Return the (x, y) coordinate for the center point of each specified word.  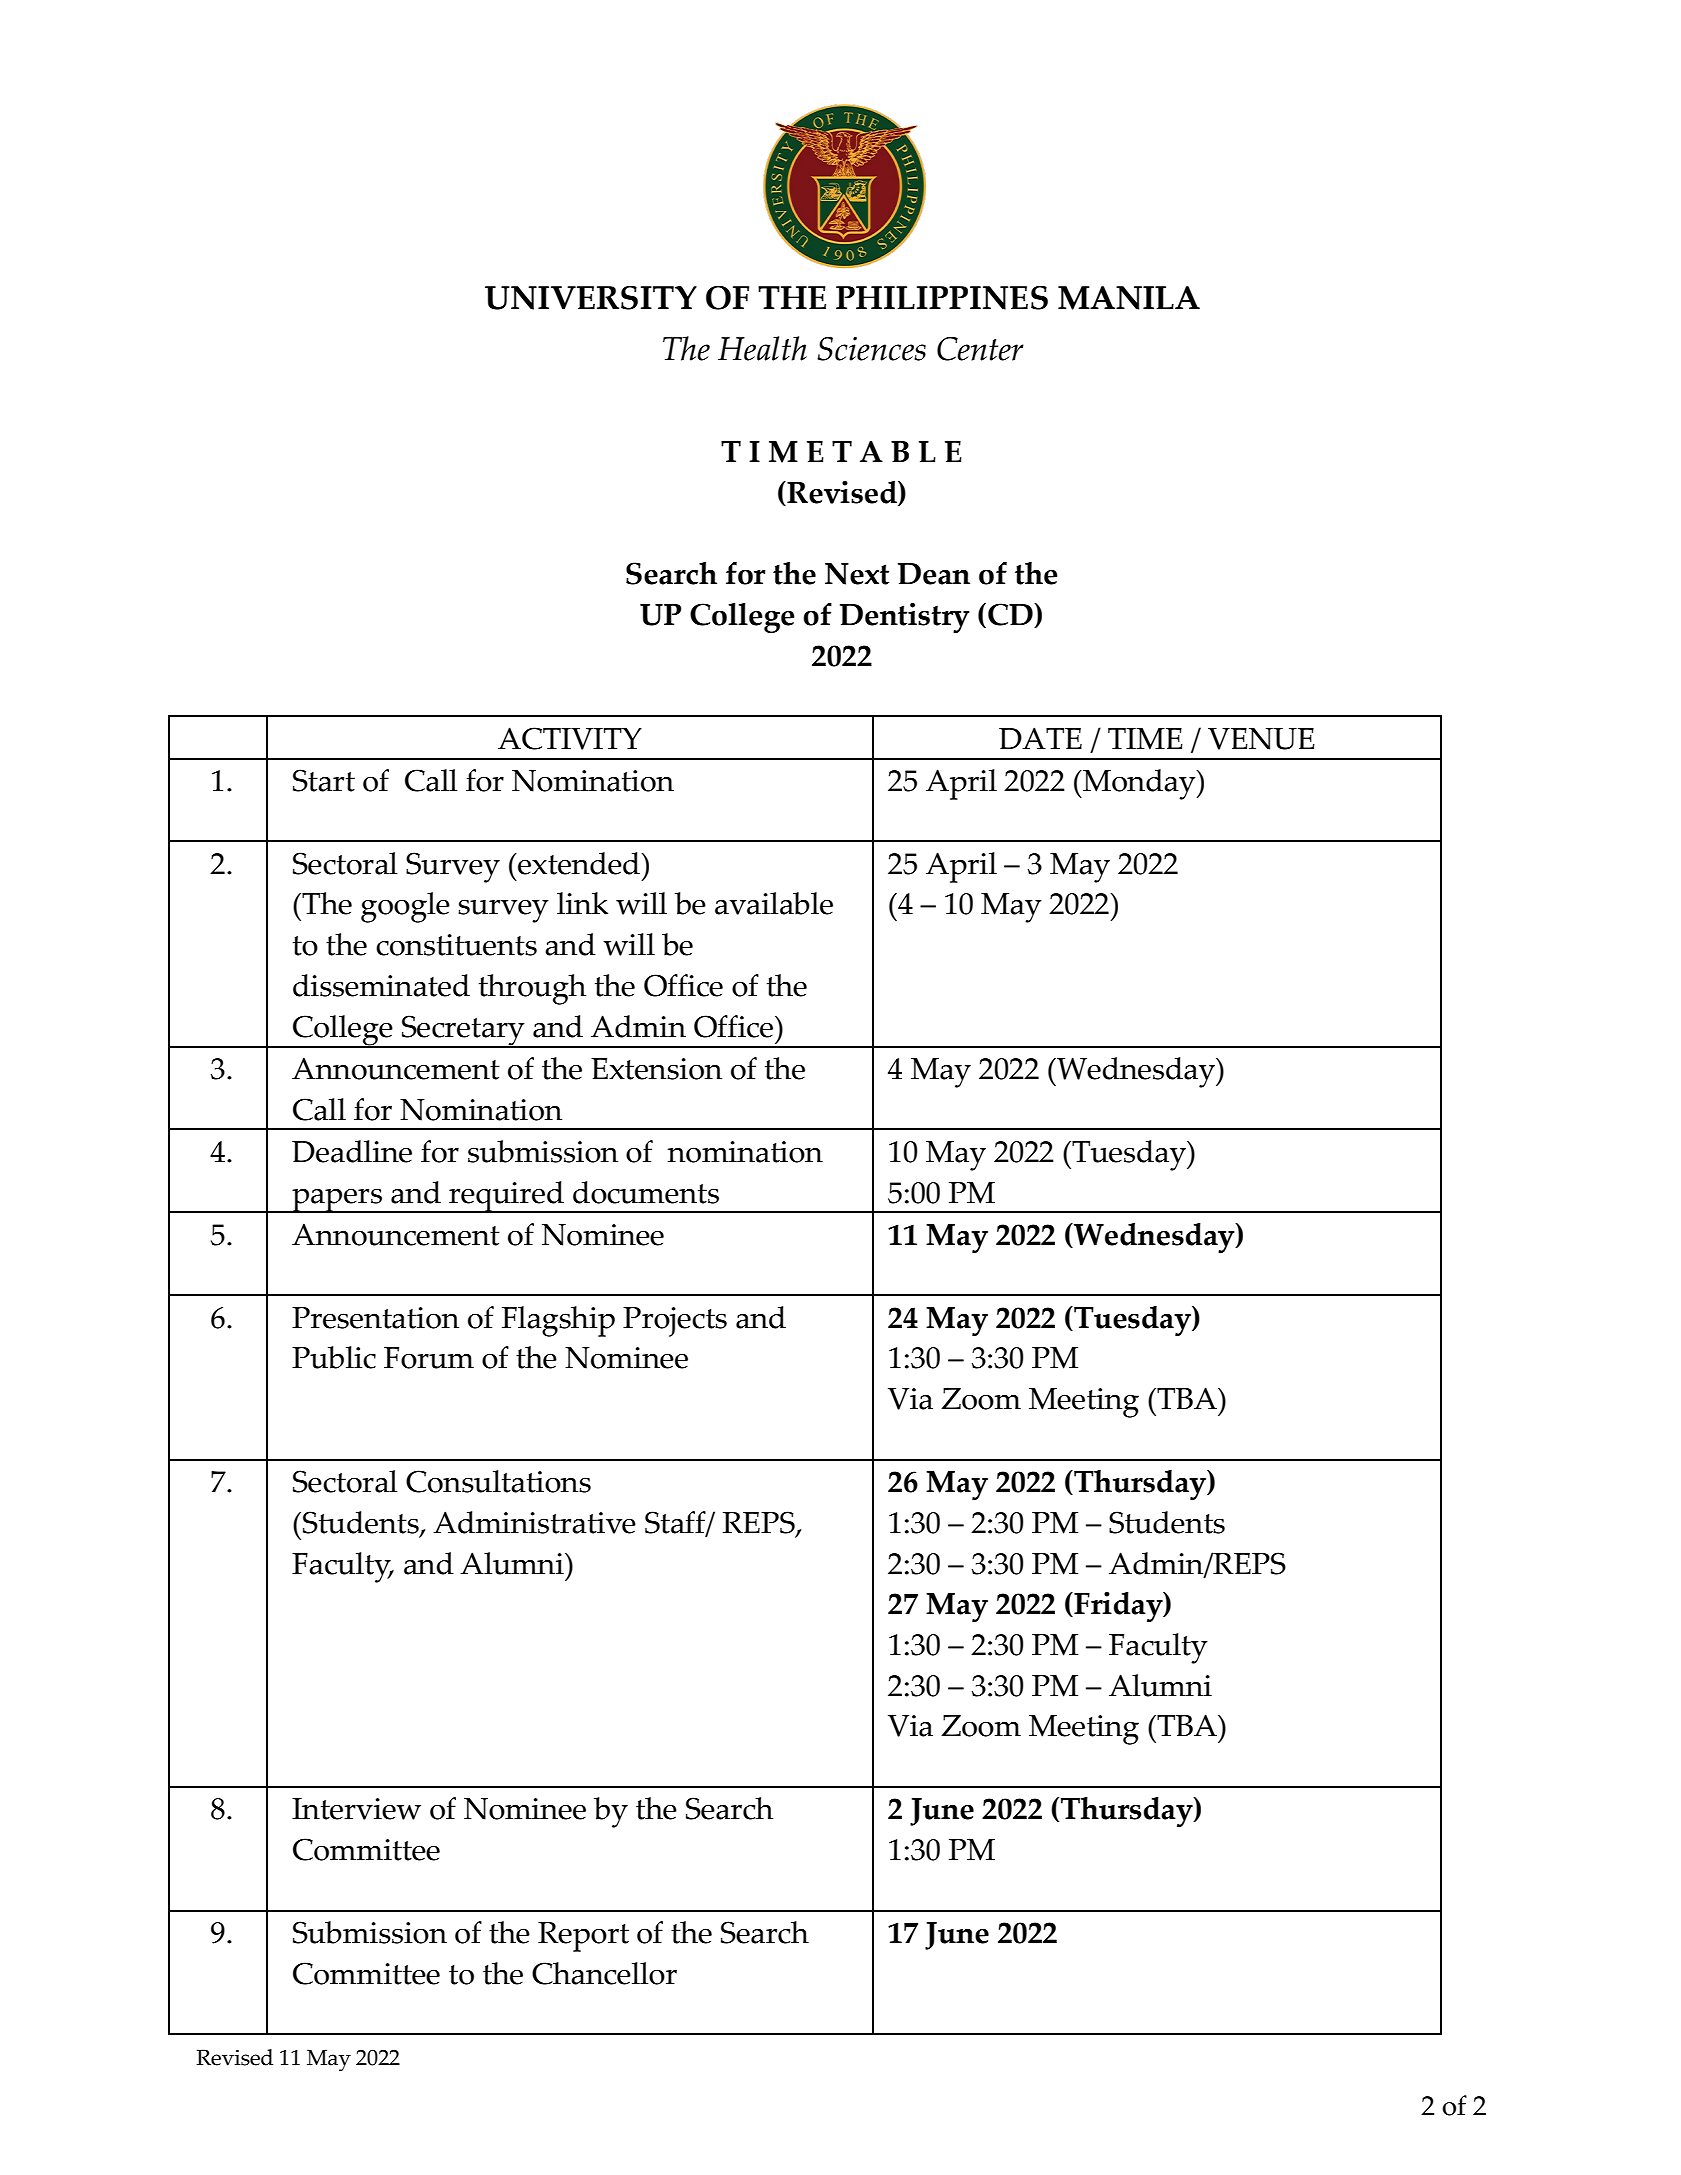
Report (583, 1937)
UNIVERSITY (591, 298)
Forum (429, 1358)
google (405, 907)
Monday (1139, 784)
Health (762, 348)
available (774, 903)
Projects (675, 1322)
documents (646, 1192)
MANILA (1129, 298)
